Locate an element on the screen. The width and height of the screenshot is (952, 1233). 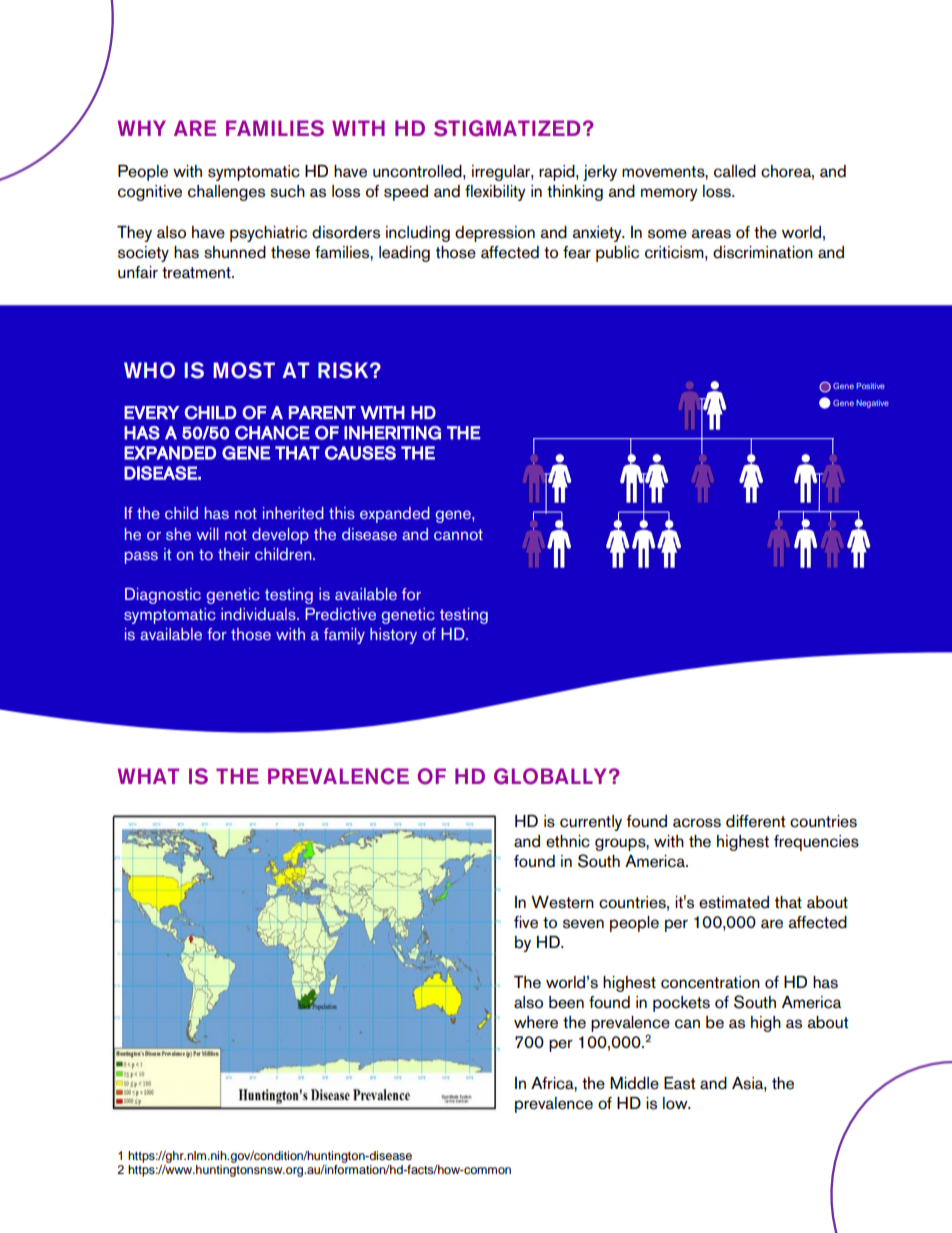
been is located at coordinates (566, 1002).
